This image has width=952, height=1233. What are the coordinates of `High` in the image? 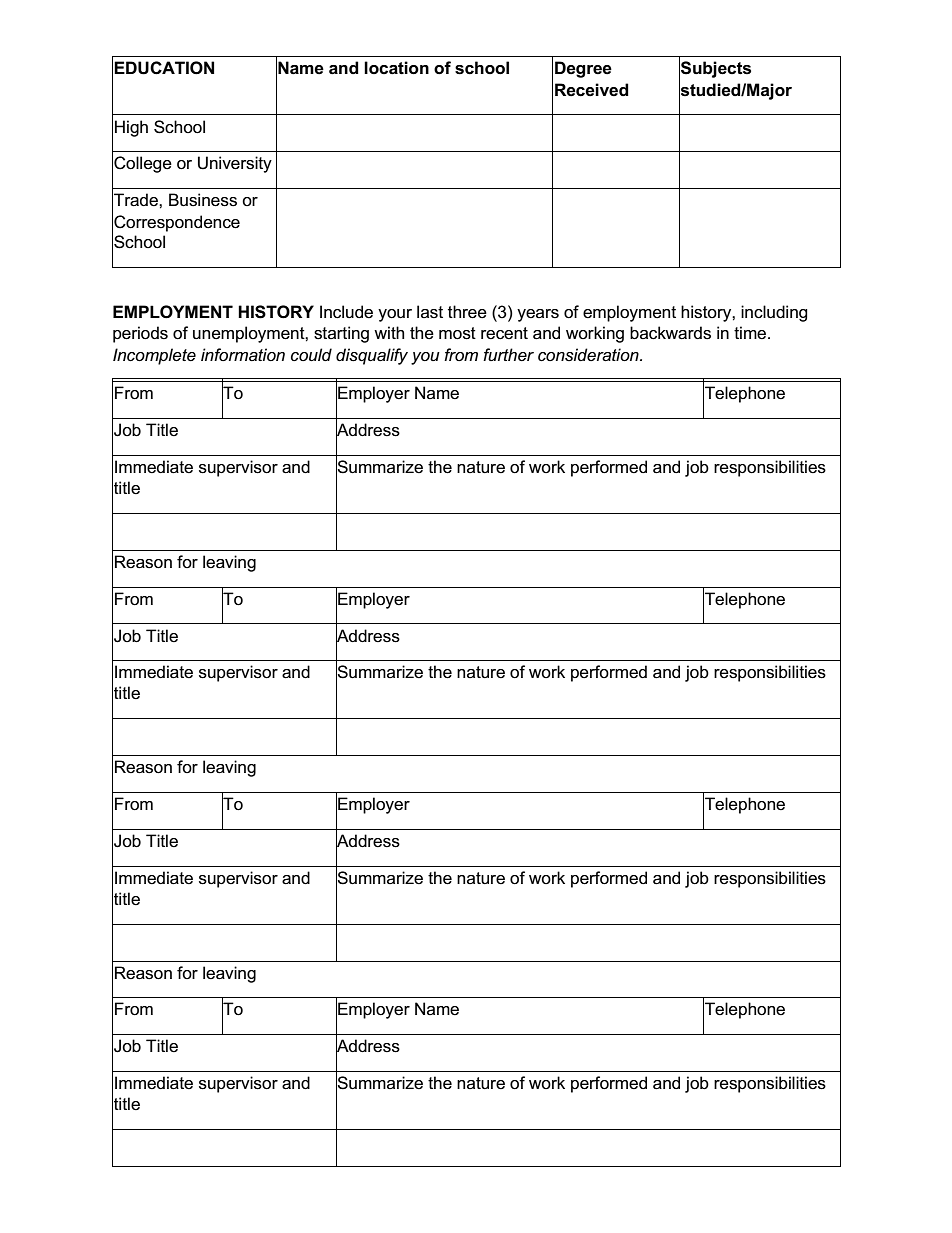 It's located at (131, 128).
